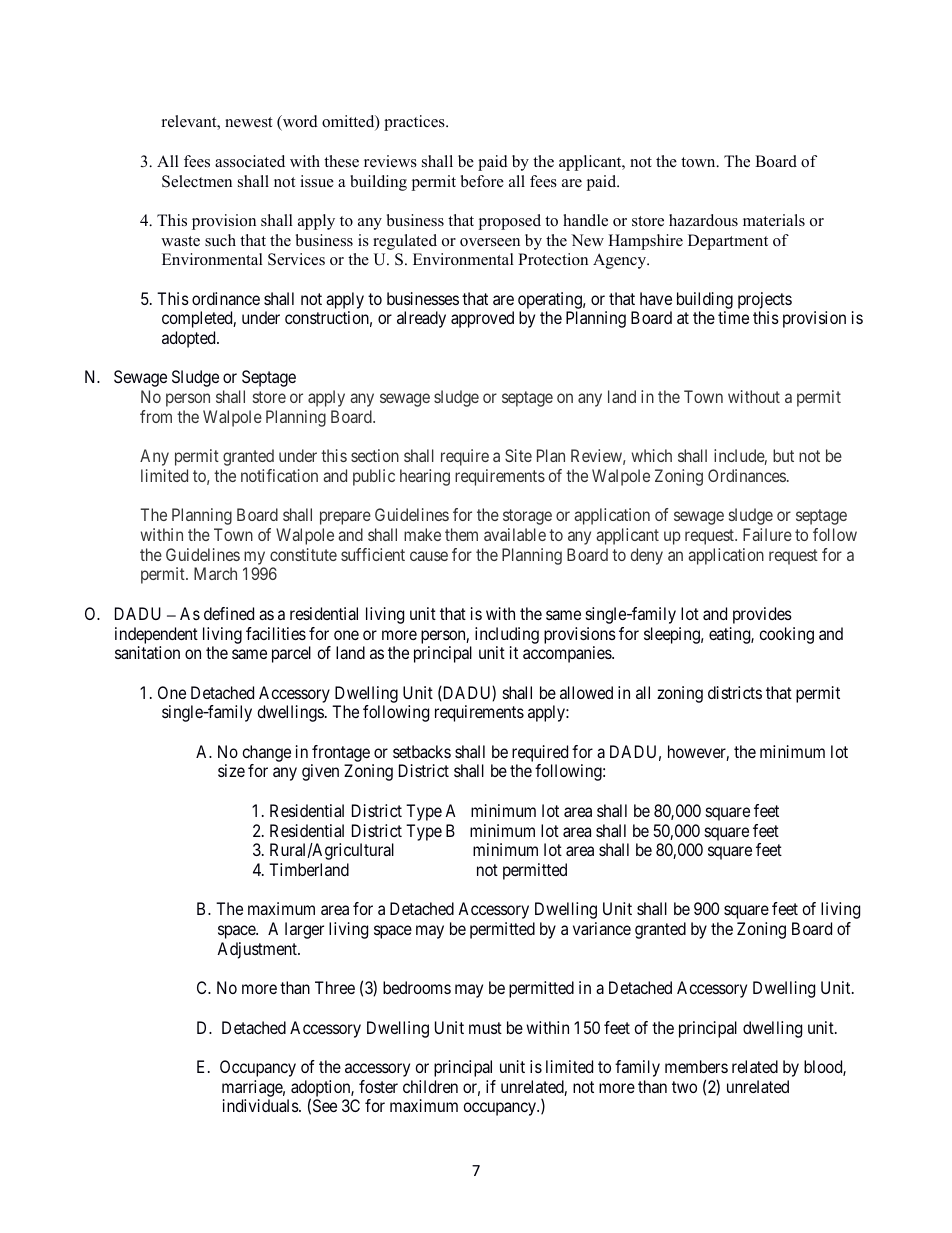 Image resolution: width=952 pixels, height=1233 pixels. Describe the element at coordinates (250, 161) in the document. I see `associated` at that location.
